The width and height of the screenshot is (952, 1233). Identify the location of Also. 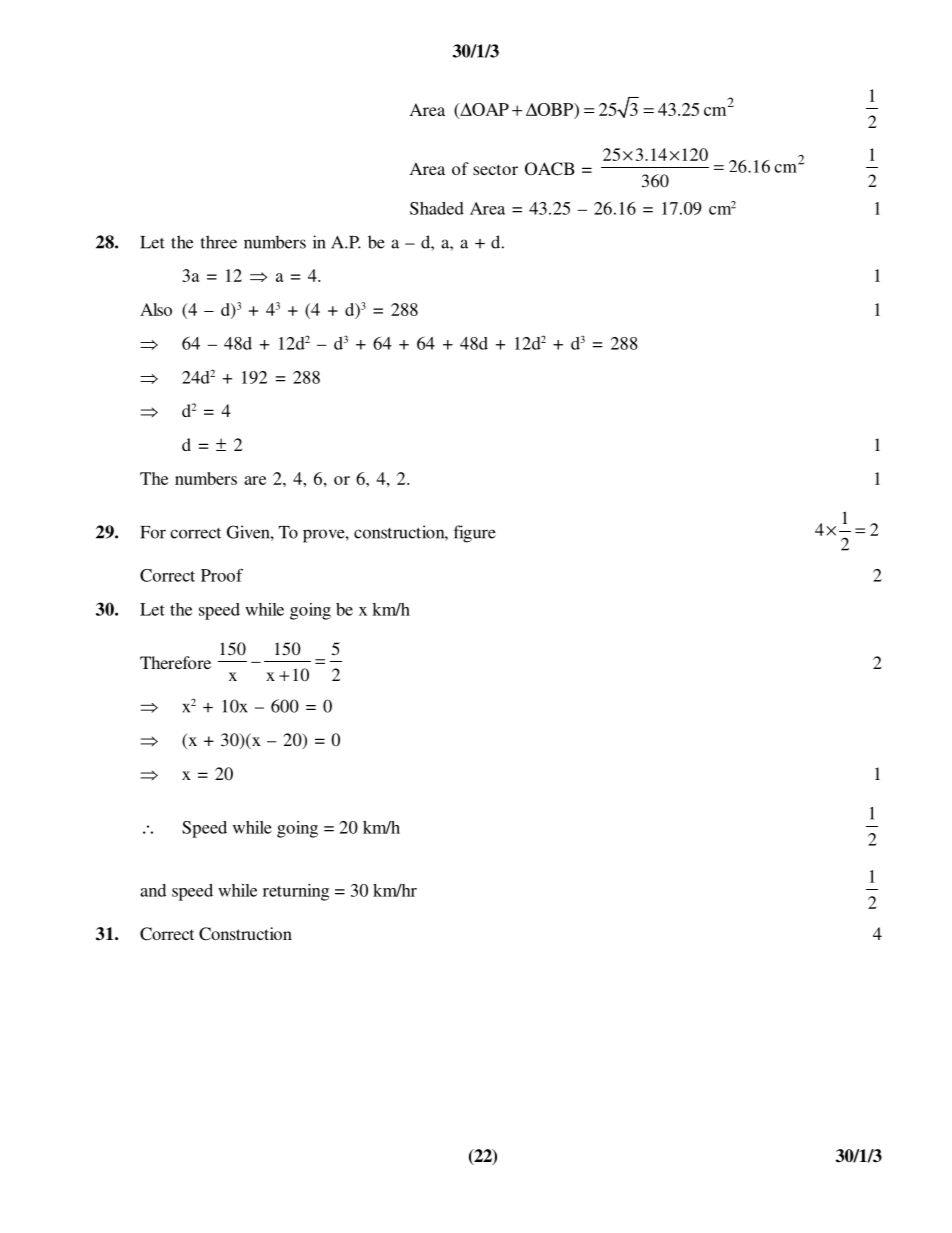
(156, 309).
